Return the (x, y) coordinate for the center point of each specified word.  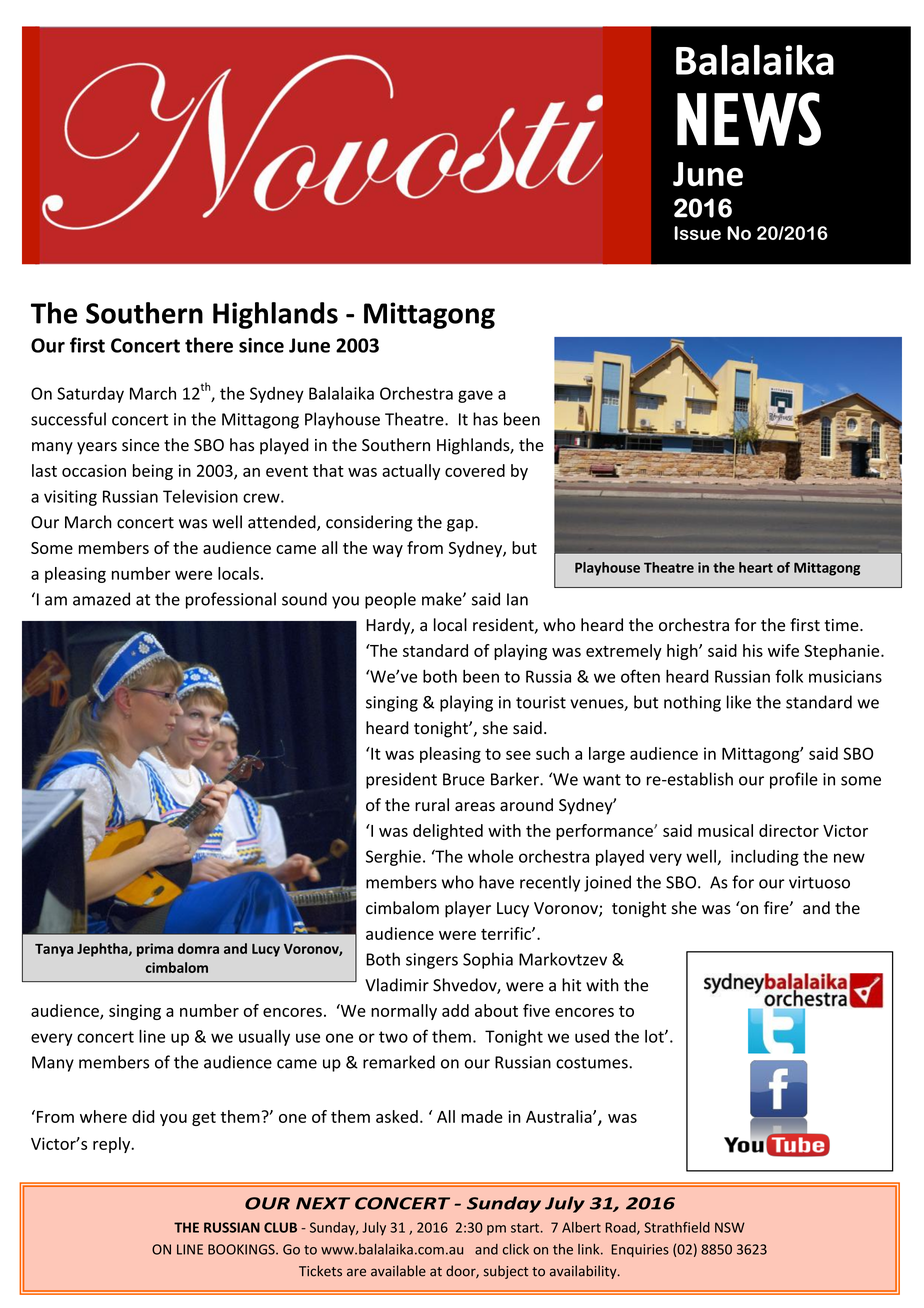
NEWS (749, 119)
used (592, 1036)
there (209, 345)
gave (475, 396)
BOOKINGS (242, 1249)
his (753, 650)
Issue (697, 233)
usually (264, 1038)
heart (756, 567)
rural (432, 804)
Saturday (90, 395)
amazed (101, 599)
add (455, 1010)
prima (155, 950)
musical (725, 830)
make (443, 599)
